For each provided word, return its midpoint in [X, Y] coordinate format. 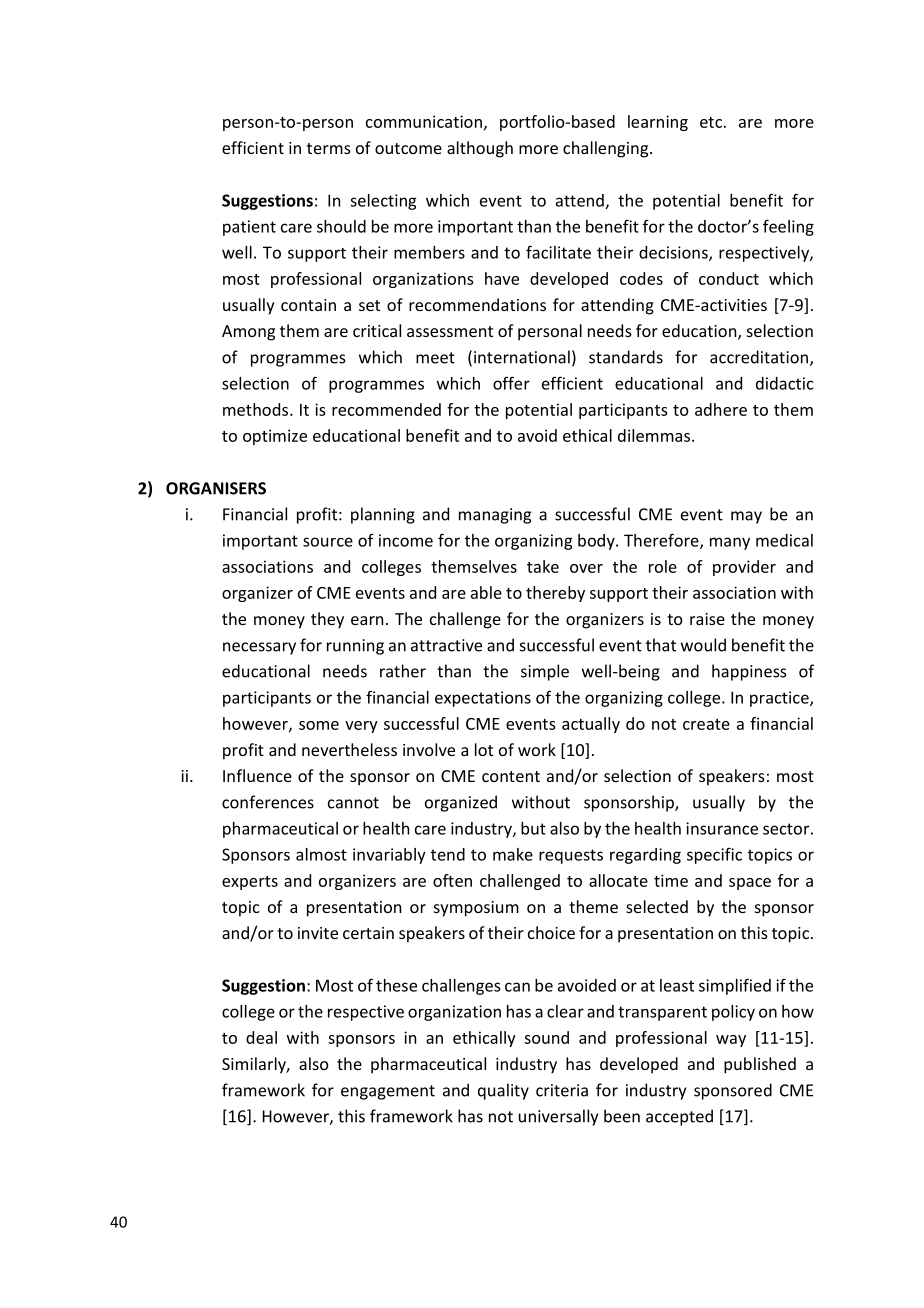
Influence [257, 775]
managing [495, 516]
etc [711, 122]
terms [329, 148]
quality [503, 1091]
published [760, 1065]
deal [261, 1037]
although [480, 149]
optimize [275, 437]
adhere [721, 409]
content [511, 776]
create [706, 724]
